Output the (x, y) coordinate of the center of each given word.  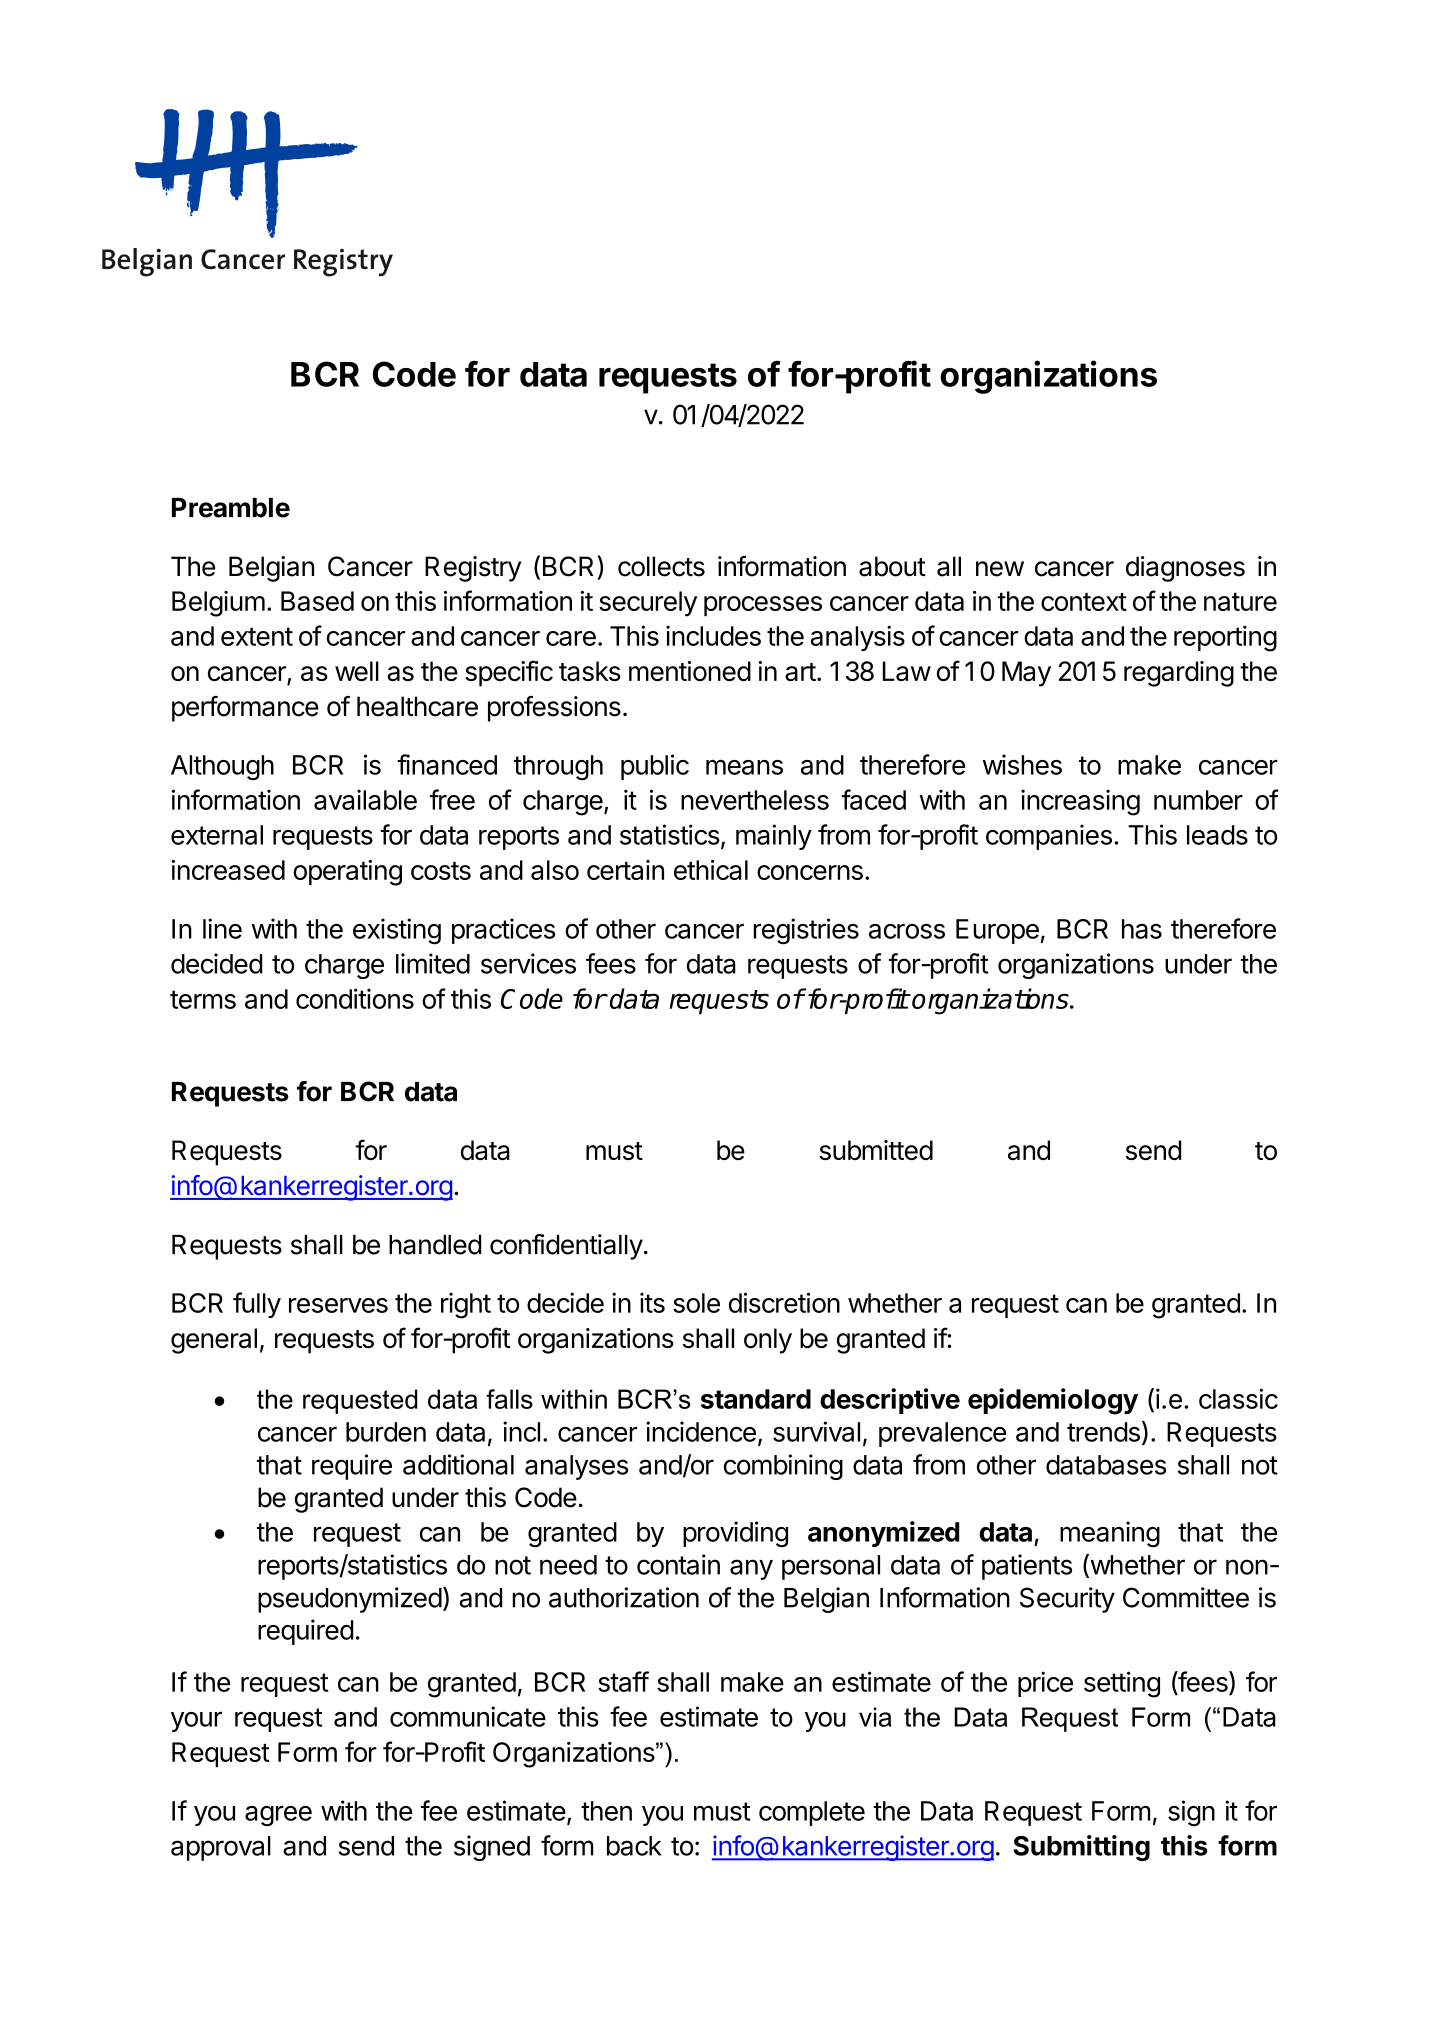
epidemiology (1053, 1401)
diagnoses (1185, 569)
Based (317, 601)
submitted (876, 1150)
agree (278, 1816)
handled (435, 1245)
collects (661, 566)
